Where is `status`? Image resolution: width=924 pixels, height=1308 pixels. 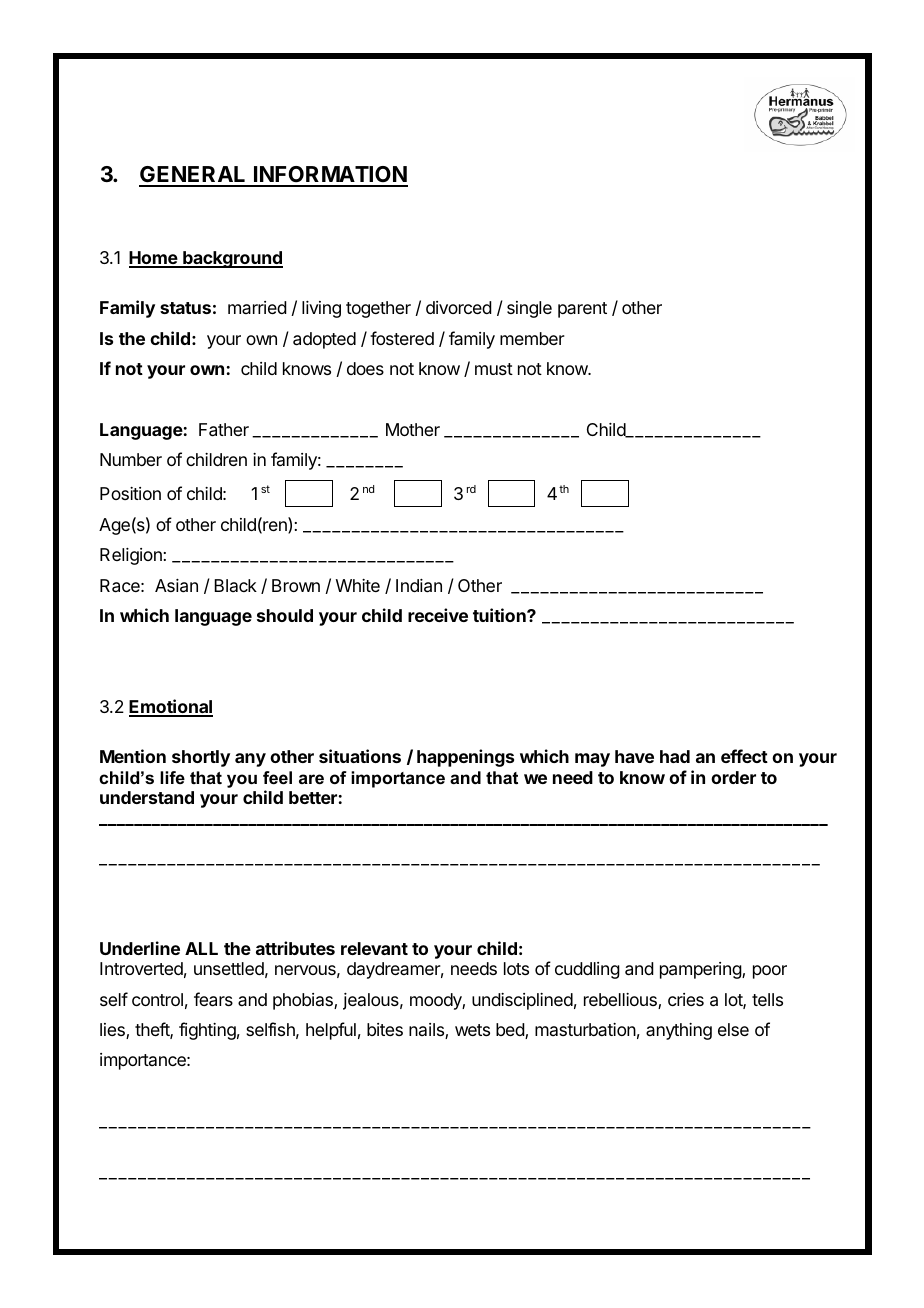 status is located at coordinates (185, 308).
